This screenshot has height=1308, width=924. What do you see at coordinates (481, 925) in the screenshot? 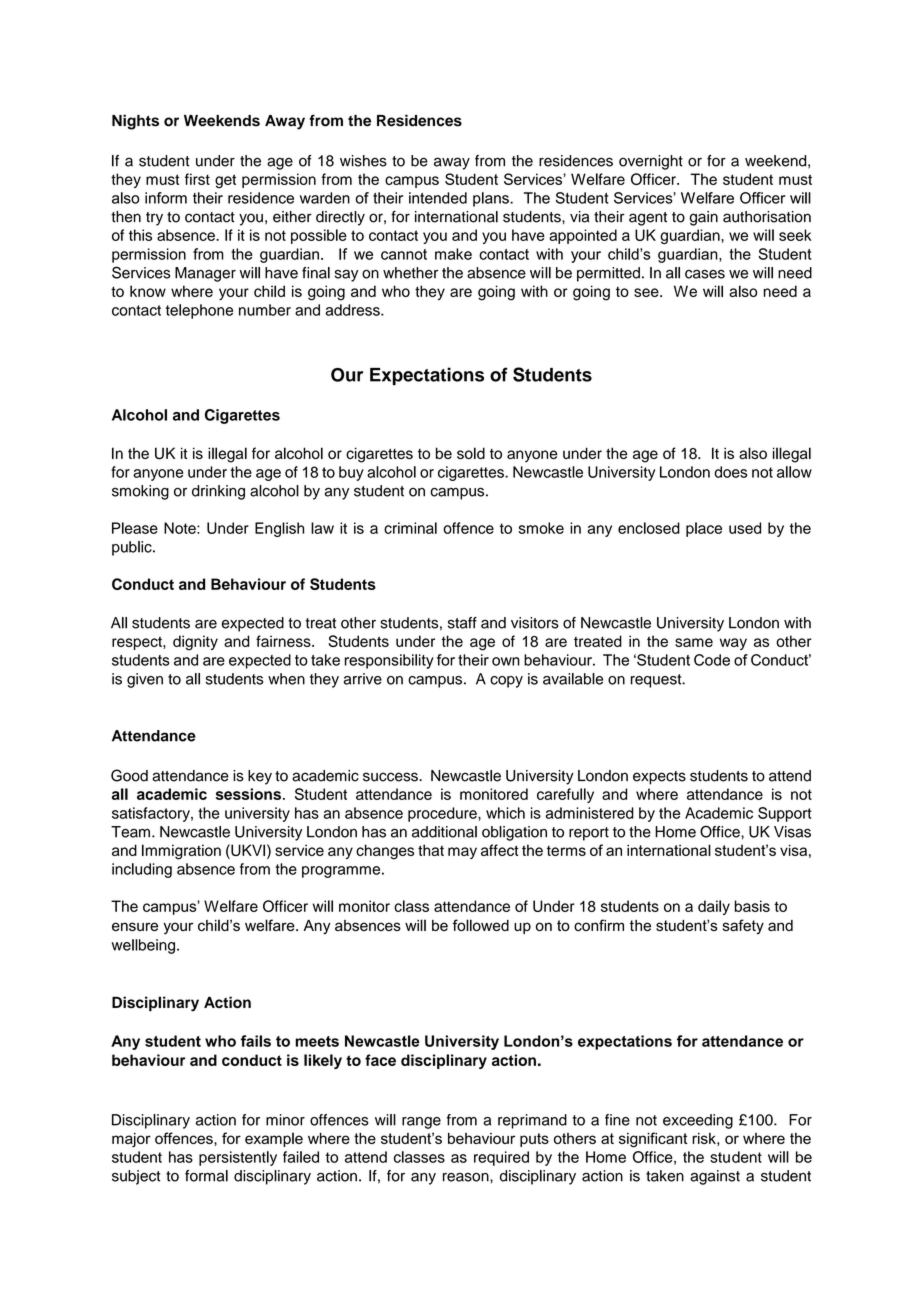
I see `followed` at bounding box center [481, 925].
